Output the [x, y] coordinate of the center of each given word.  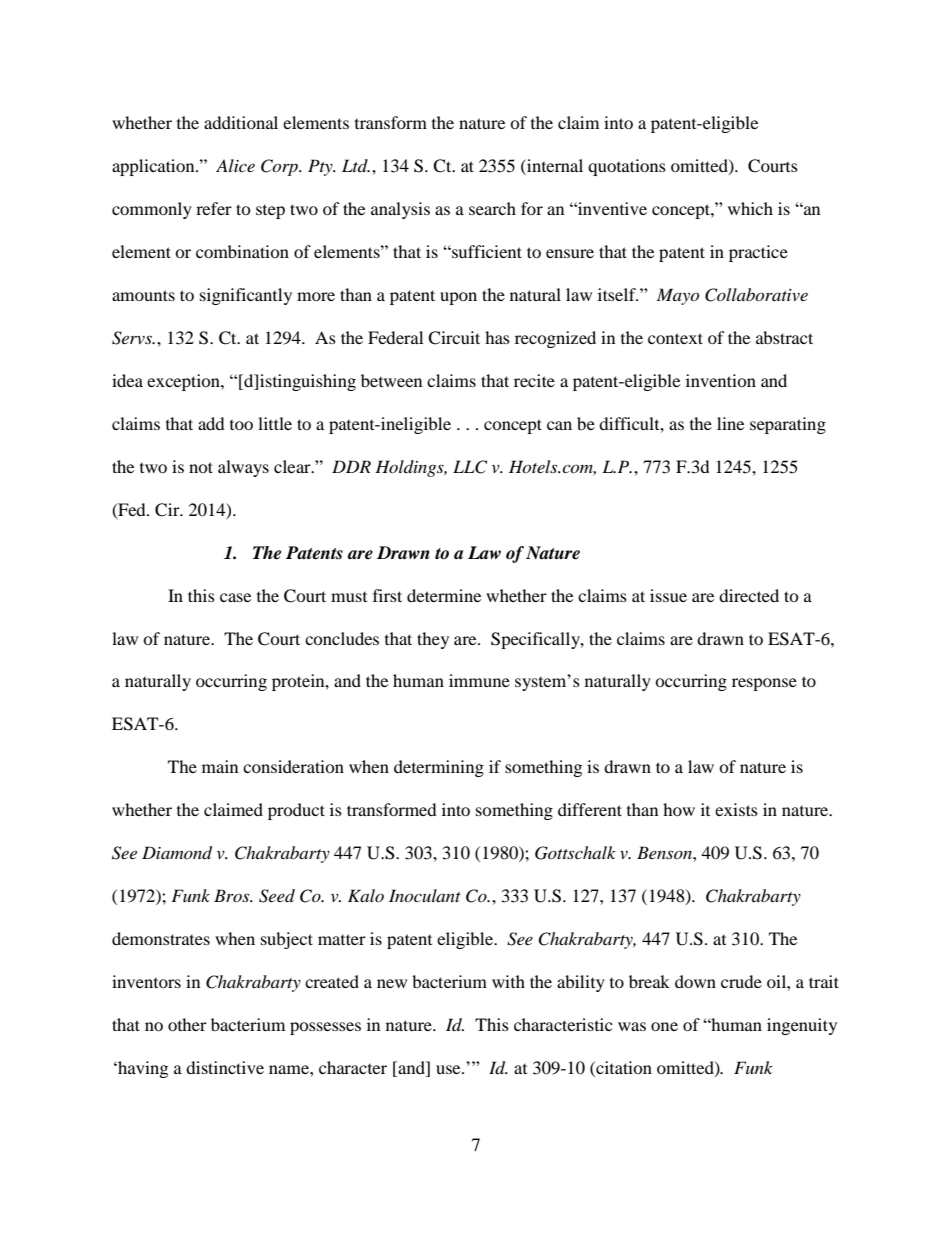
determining [439, 768]
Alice [235, 165]
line [730, 423]
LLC [470, 467]
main [220, 766]
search [492, 208]
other [187, 1024]
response [764, 684]
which [750, 208]
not [201, 467]
